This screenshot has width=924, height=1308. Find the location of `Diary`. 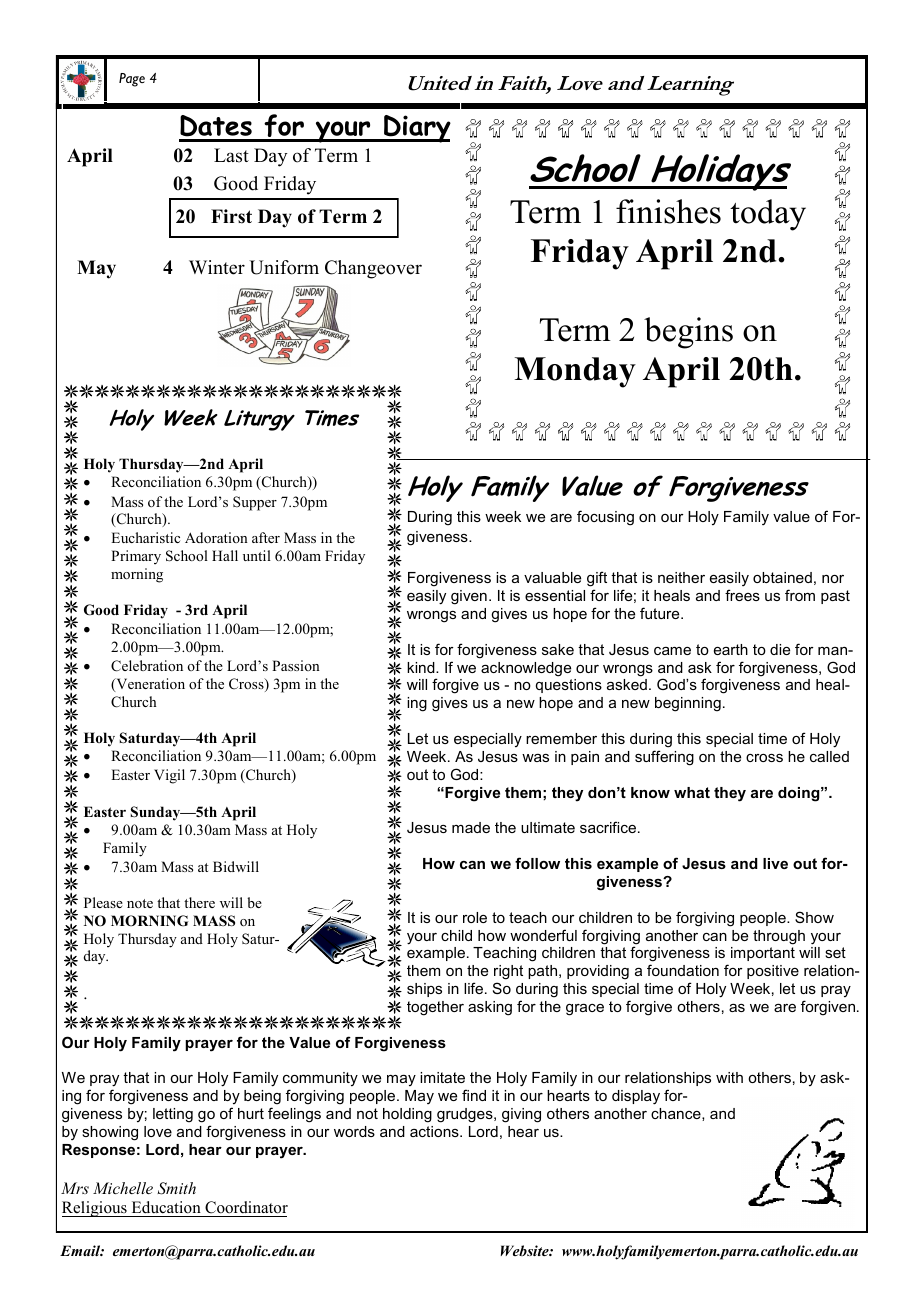

Diary is located at coordinates (416, 129).
